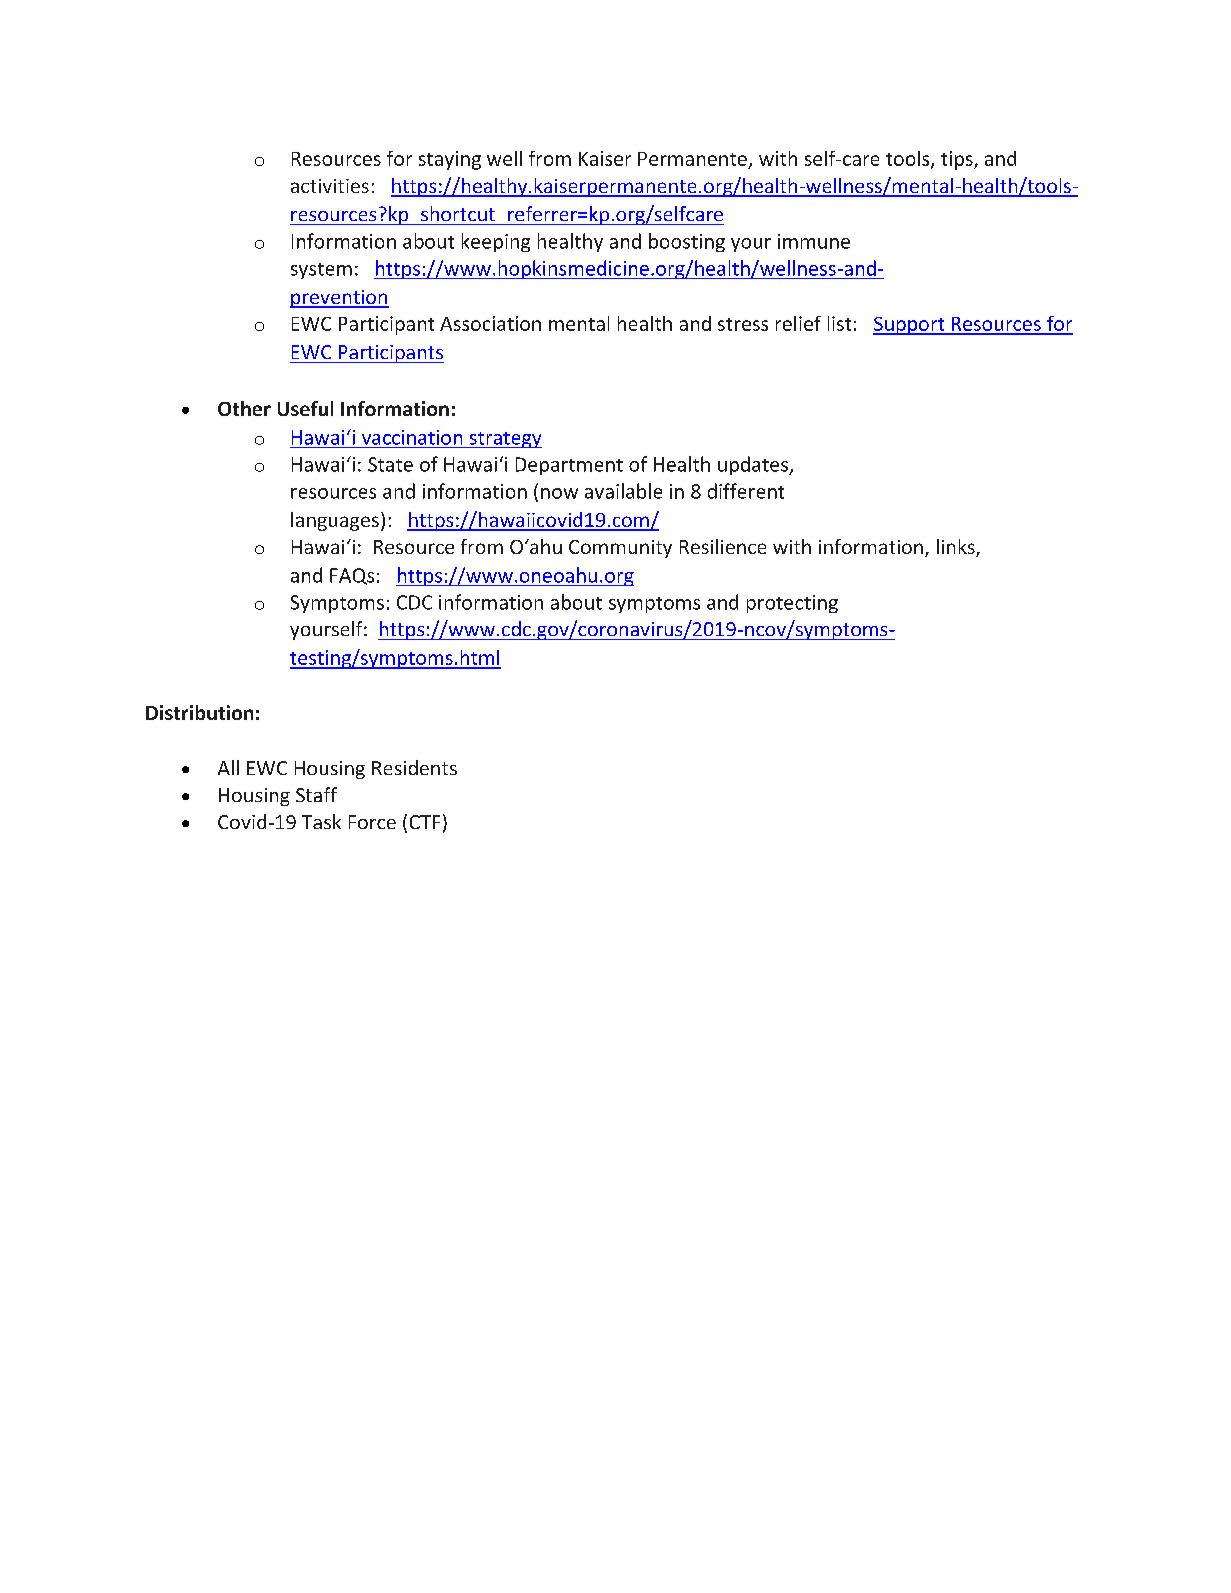 This screenshot has height=1593, width=1231. Describe the element at coordinates (316, 794) in the screenshot. I see `Staff` at that location.
